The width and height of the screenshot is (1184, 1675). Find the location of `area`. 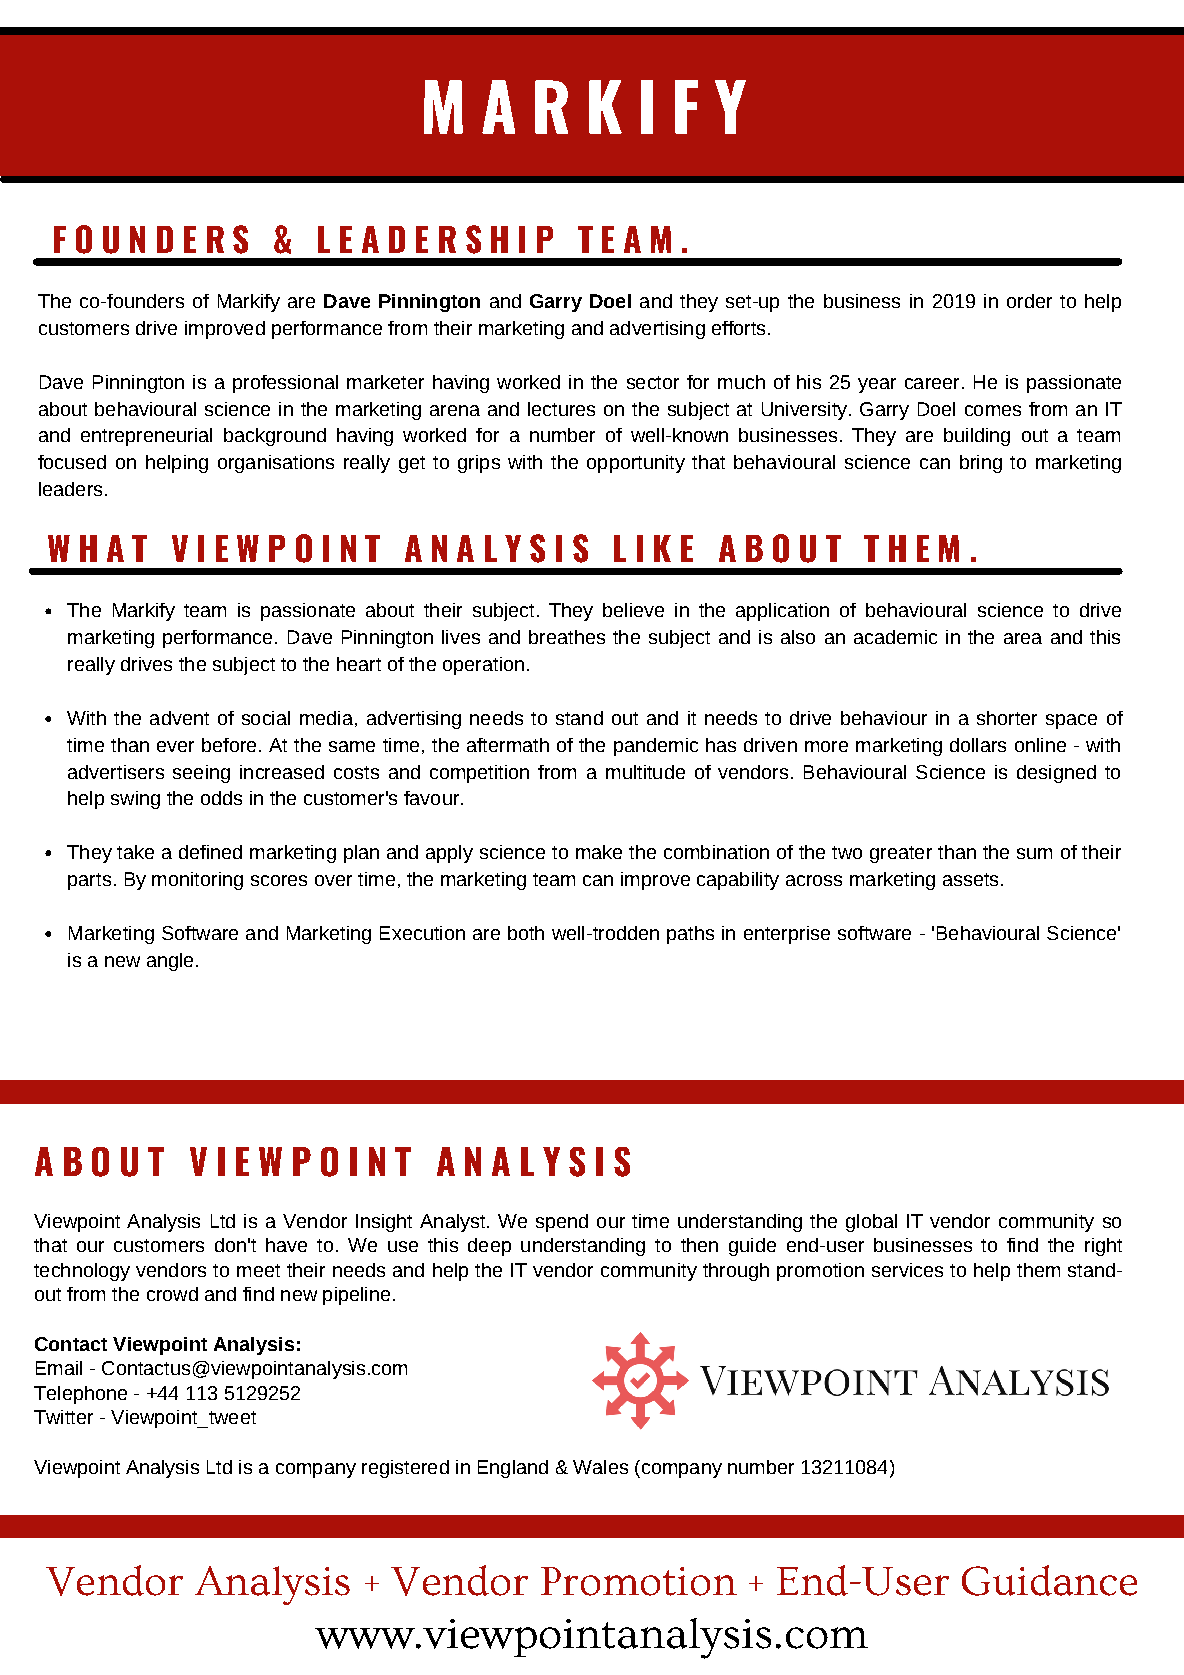

area is located at coordinates (1023, 638).
